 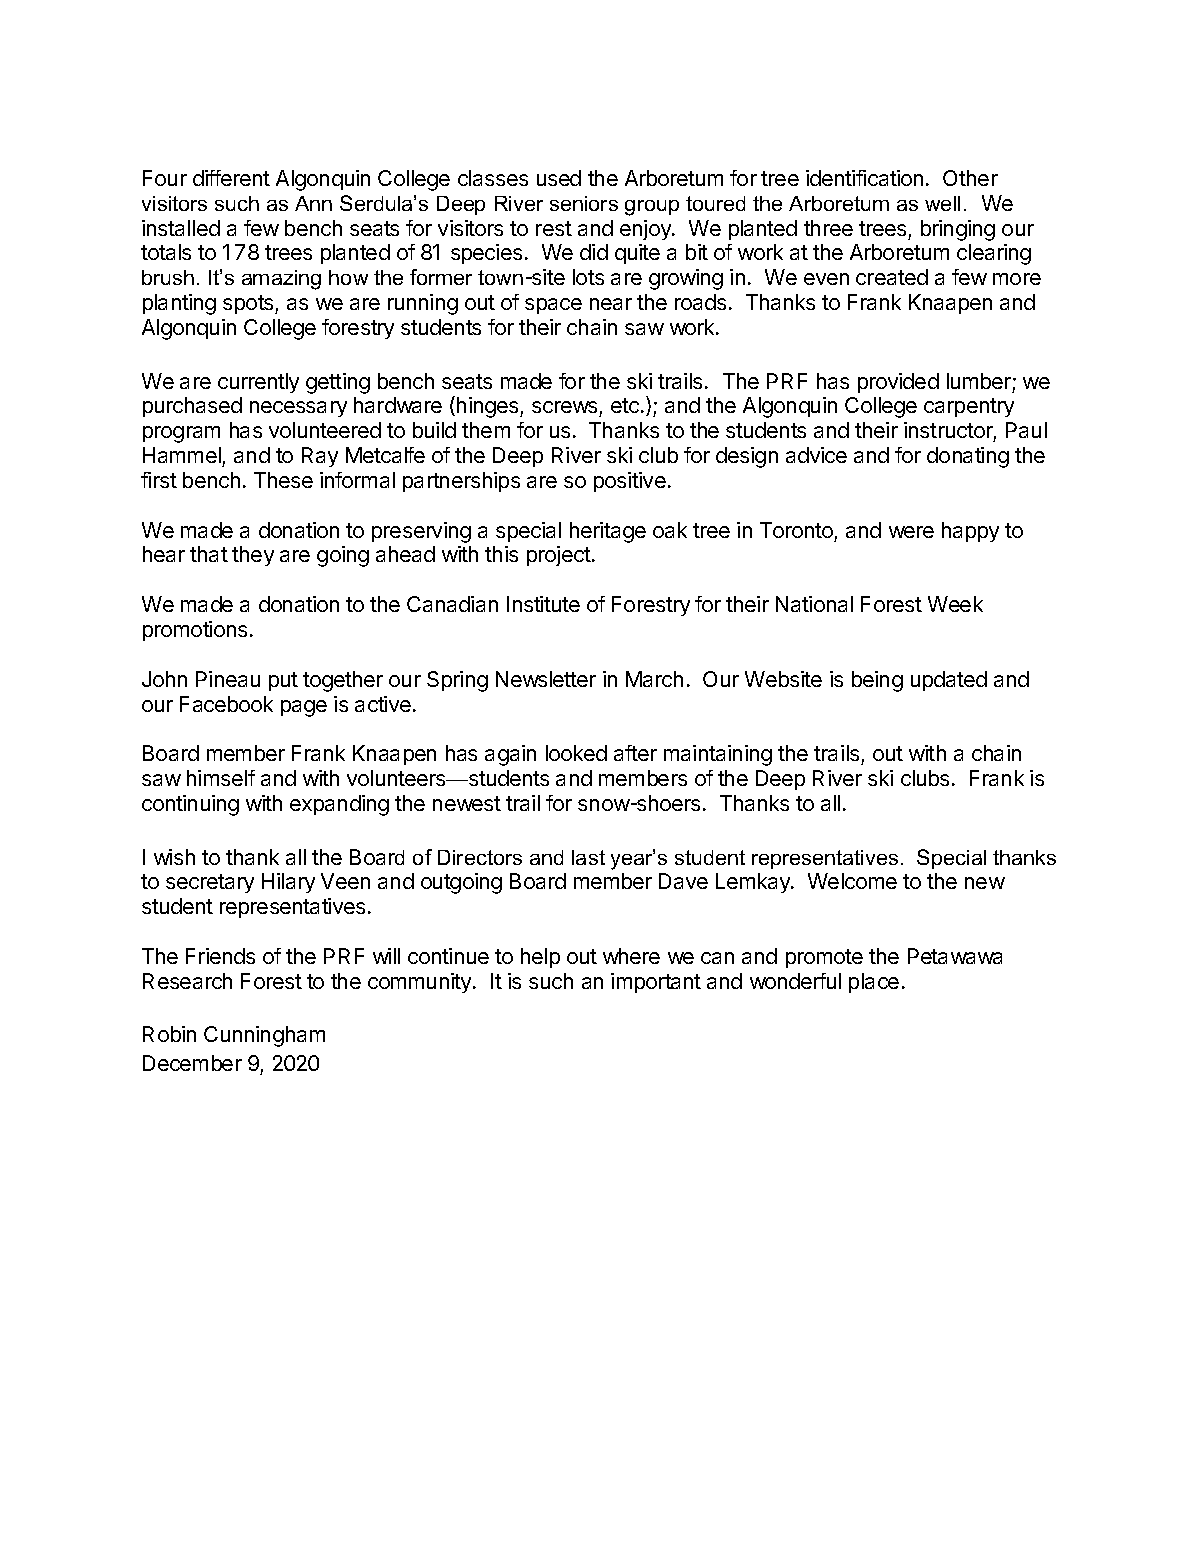 What do you see at coordinates (942, 203) in the page?
I see `well` at bounding box center [942, 203].
